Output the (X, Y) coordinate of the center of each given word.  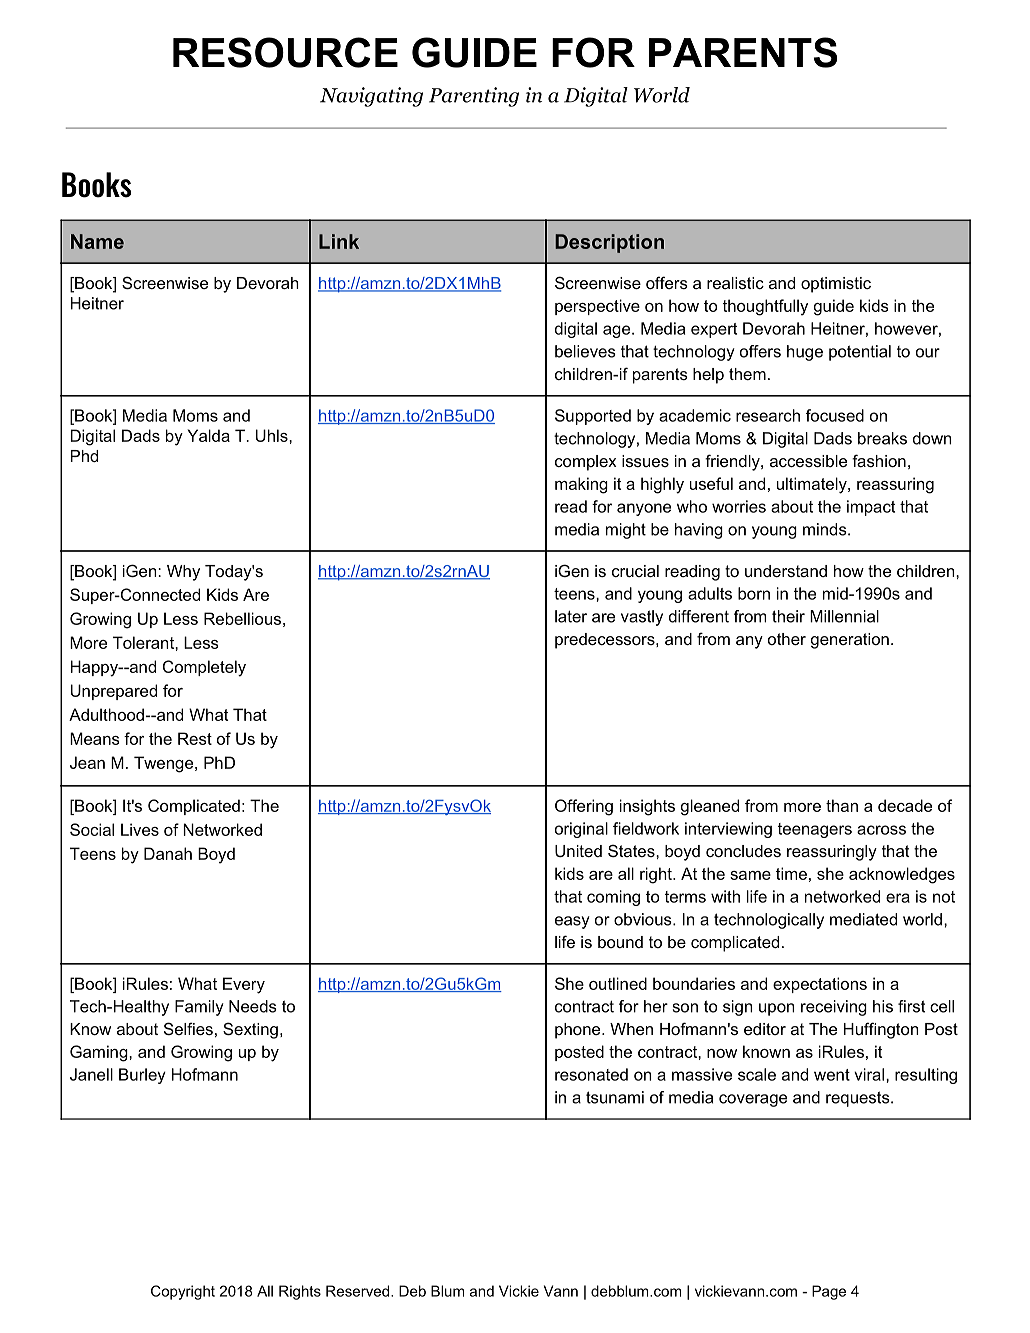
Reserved (357, 1291)
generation (850, 641)
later (571, 616)
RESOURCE (285, 52)
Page (829, 1292)
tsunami (615, 1097)
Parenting (474, 97)
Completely (204, 668)
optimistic (836, 285)
